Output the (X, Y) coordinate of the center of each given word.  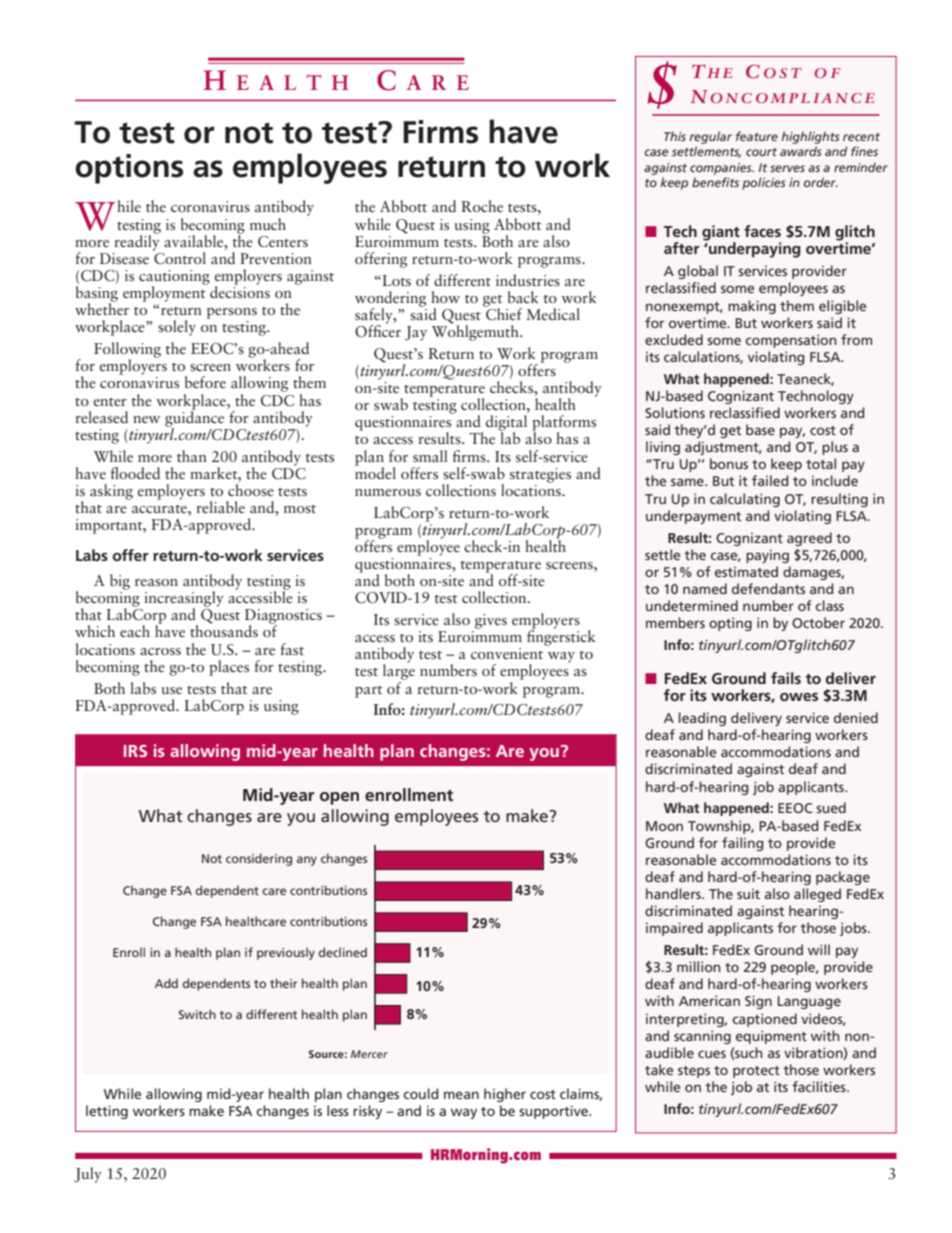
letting (107, 1112)
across (160, 651)
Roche (482, 206)
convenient (507, 653)
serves (787, 168)
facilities (820, 1086)
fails (786, 678)
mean (461, 1095)
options (129, 169)
